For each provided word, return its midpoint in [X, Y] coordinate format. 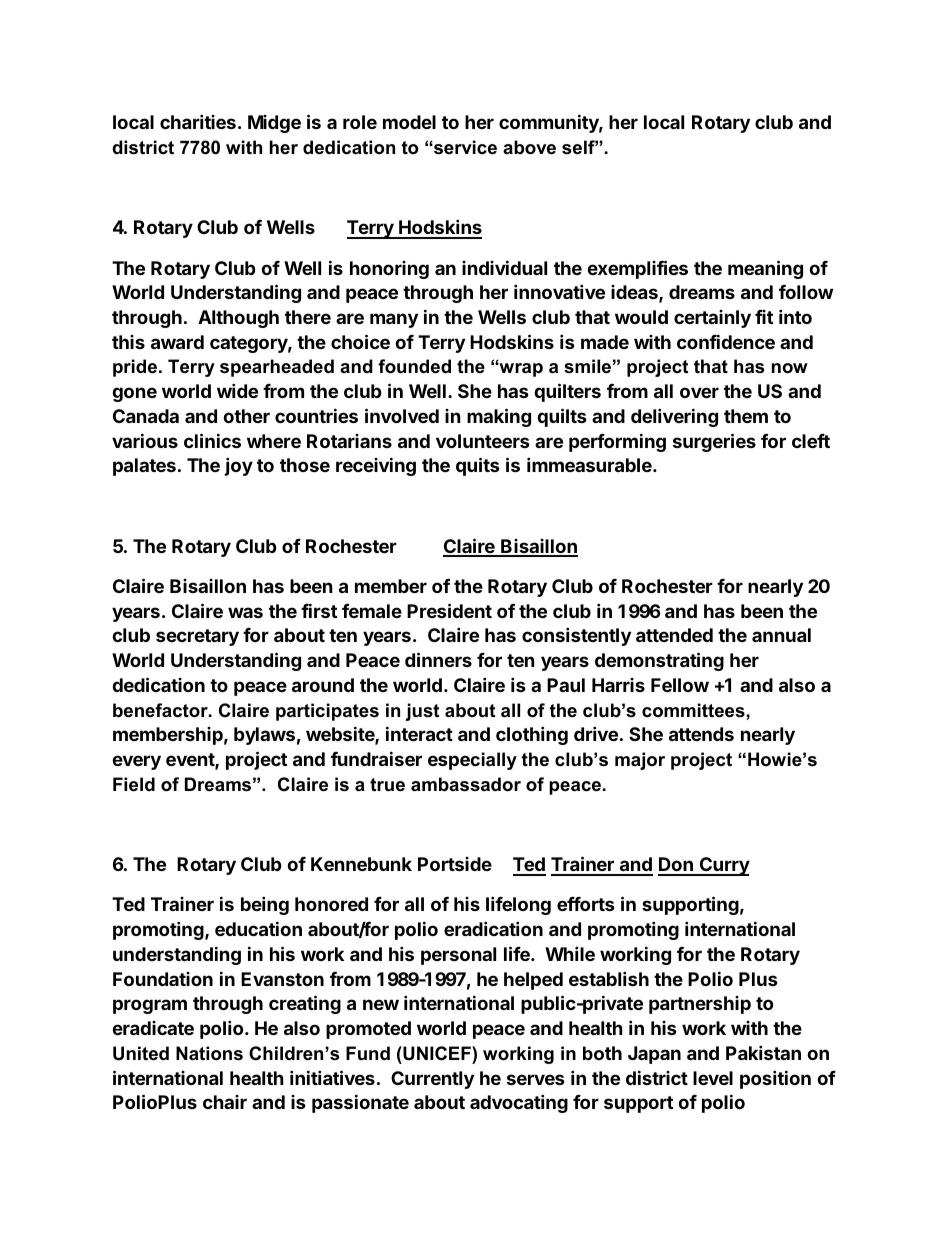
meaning [765, 269]
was [245, 612]
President [449, 610]
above [529, 147]
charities [198, 121]
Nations [209, 1053]
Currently [432, 1080]
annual [781, 635]
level [713, 1078]
